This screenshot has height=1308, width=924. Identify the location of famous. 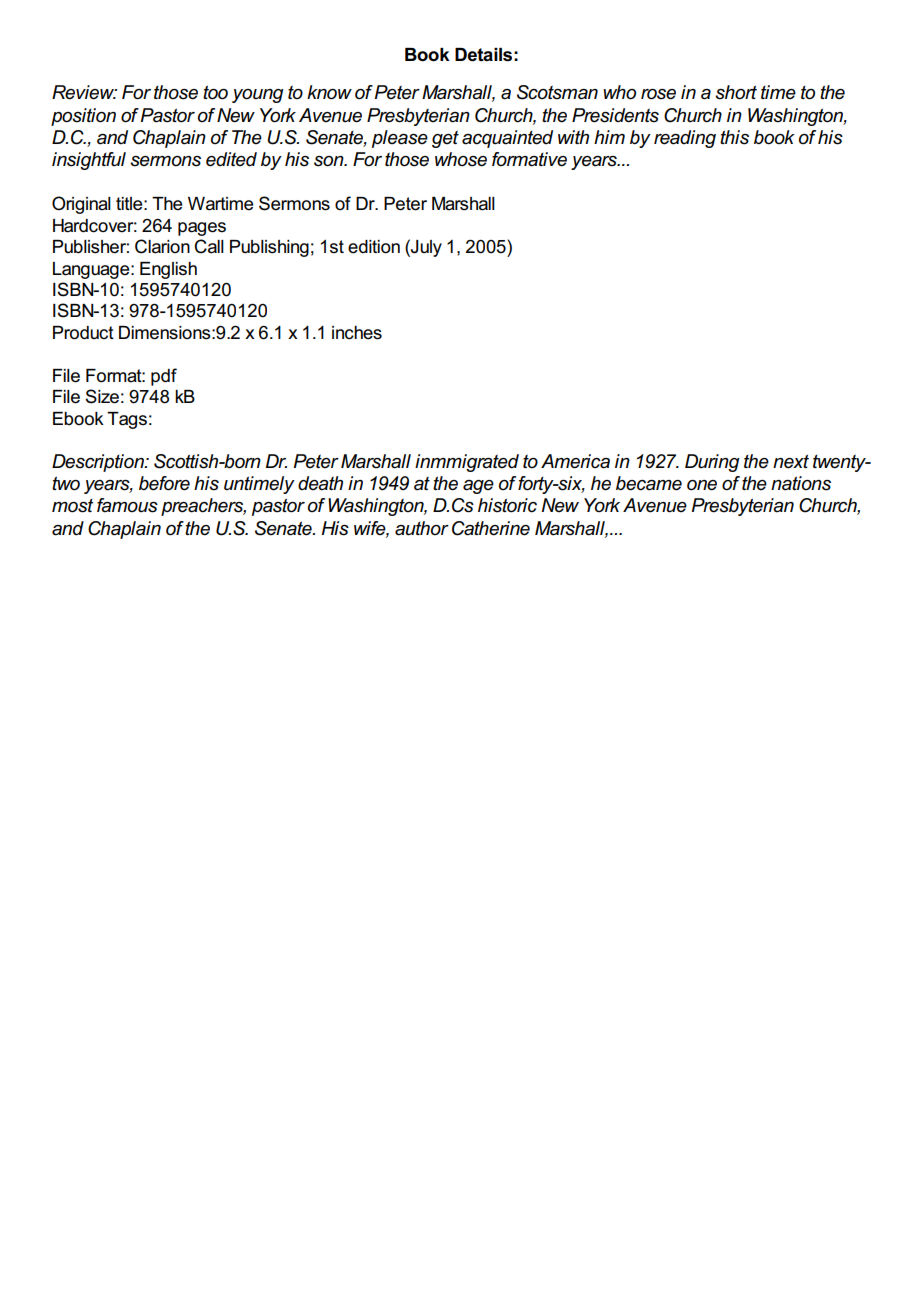
(127, 505).
